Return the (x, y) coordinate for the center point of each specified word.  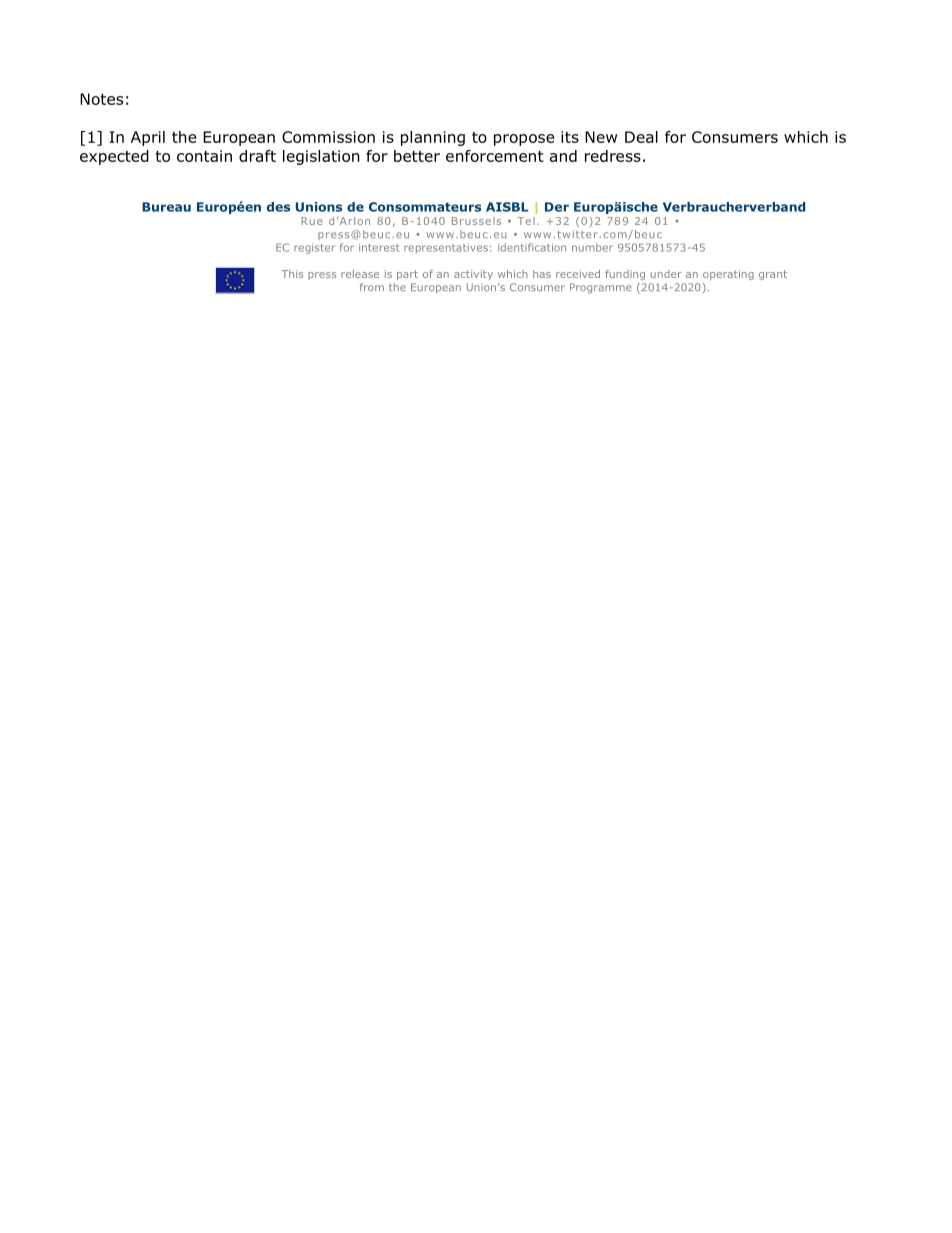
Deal (641, 137)
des (278, 207)
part (407, 275)
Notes (101, 99)
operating (728, 275)
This (292, 274)
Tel (526, 221)
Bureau (166, 207)
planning (433, 138)
